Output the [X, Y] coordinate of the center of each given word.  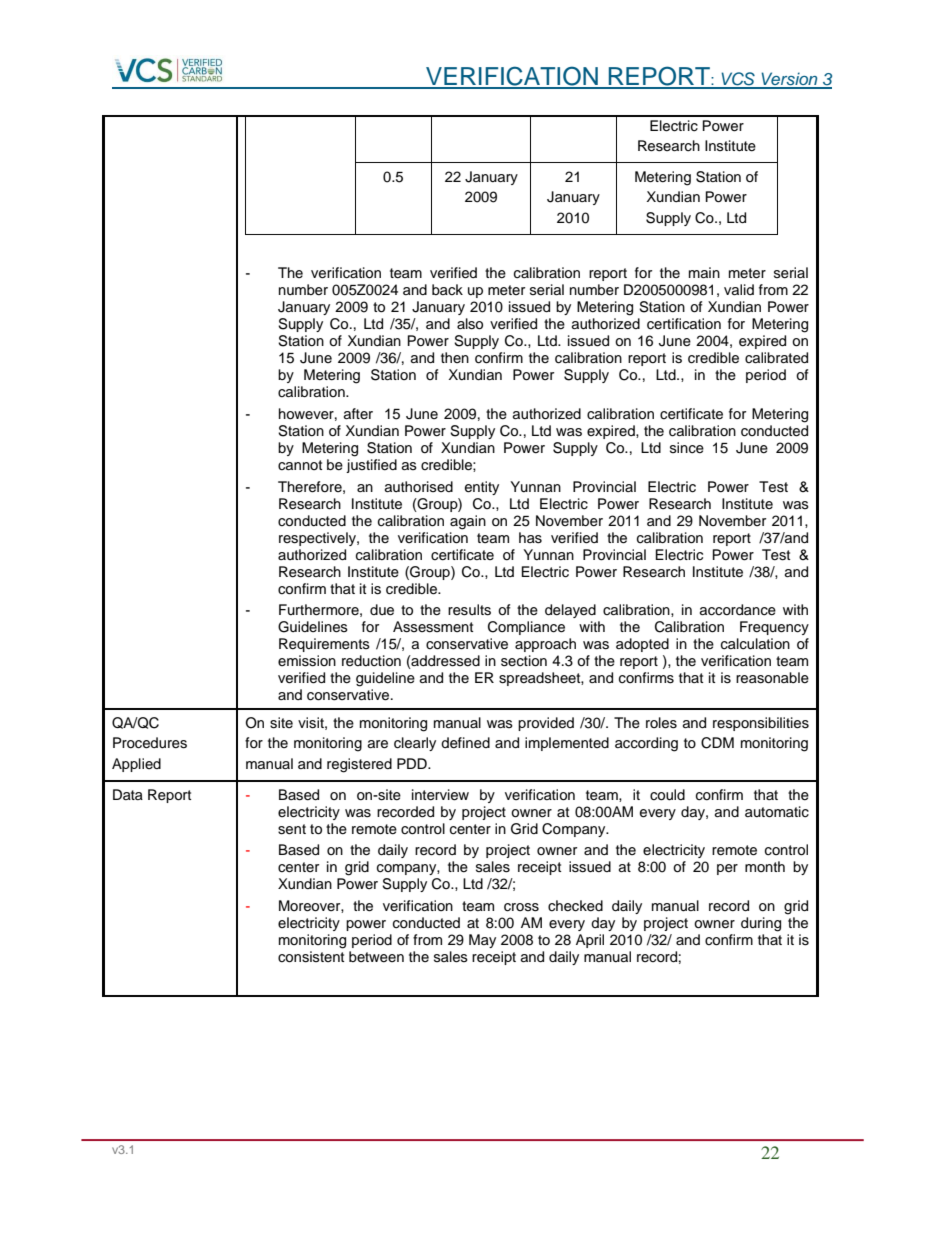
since [687, 448]
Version [789, 80]
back [447, 289]
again [468, 522]
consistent [311, 957]
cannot [300, 465]
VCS [738, 80]
